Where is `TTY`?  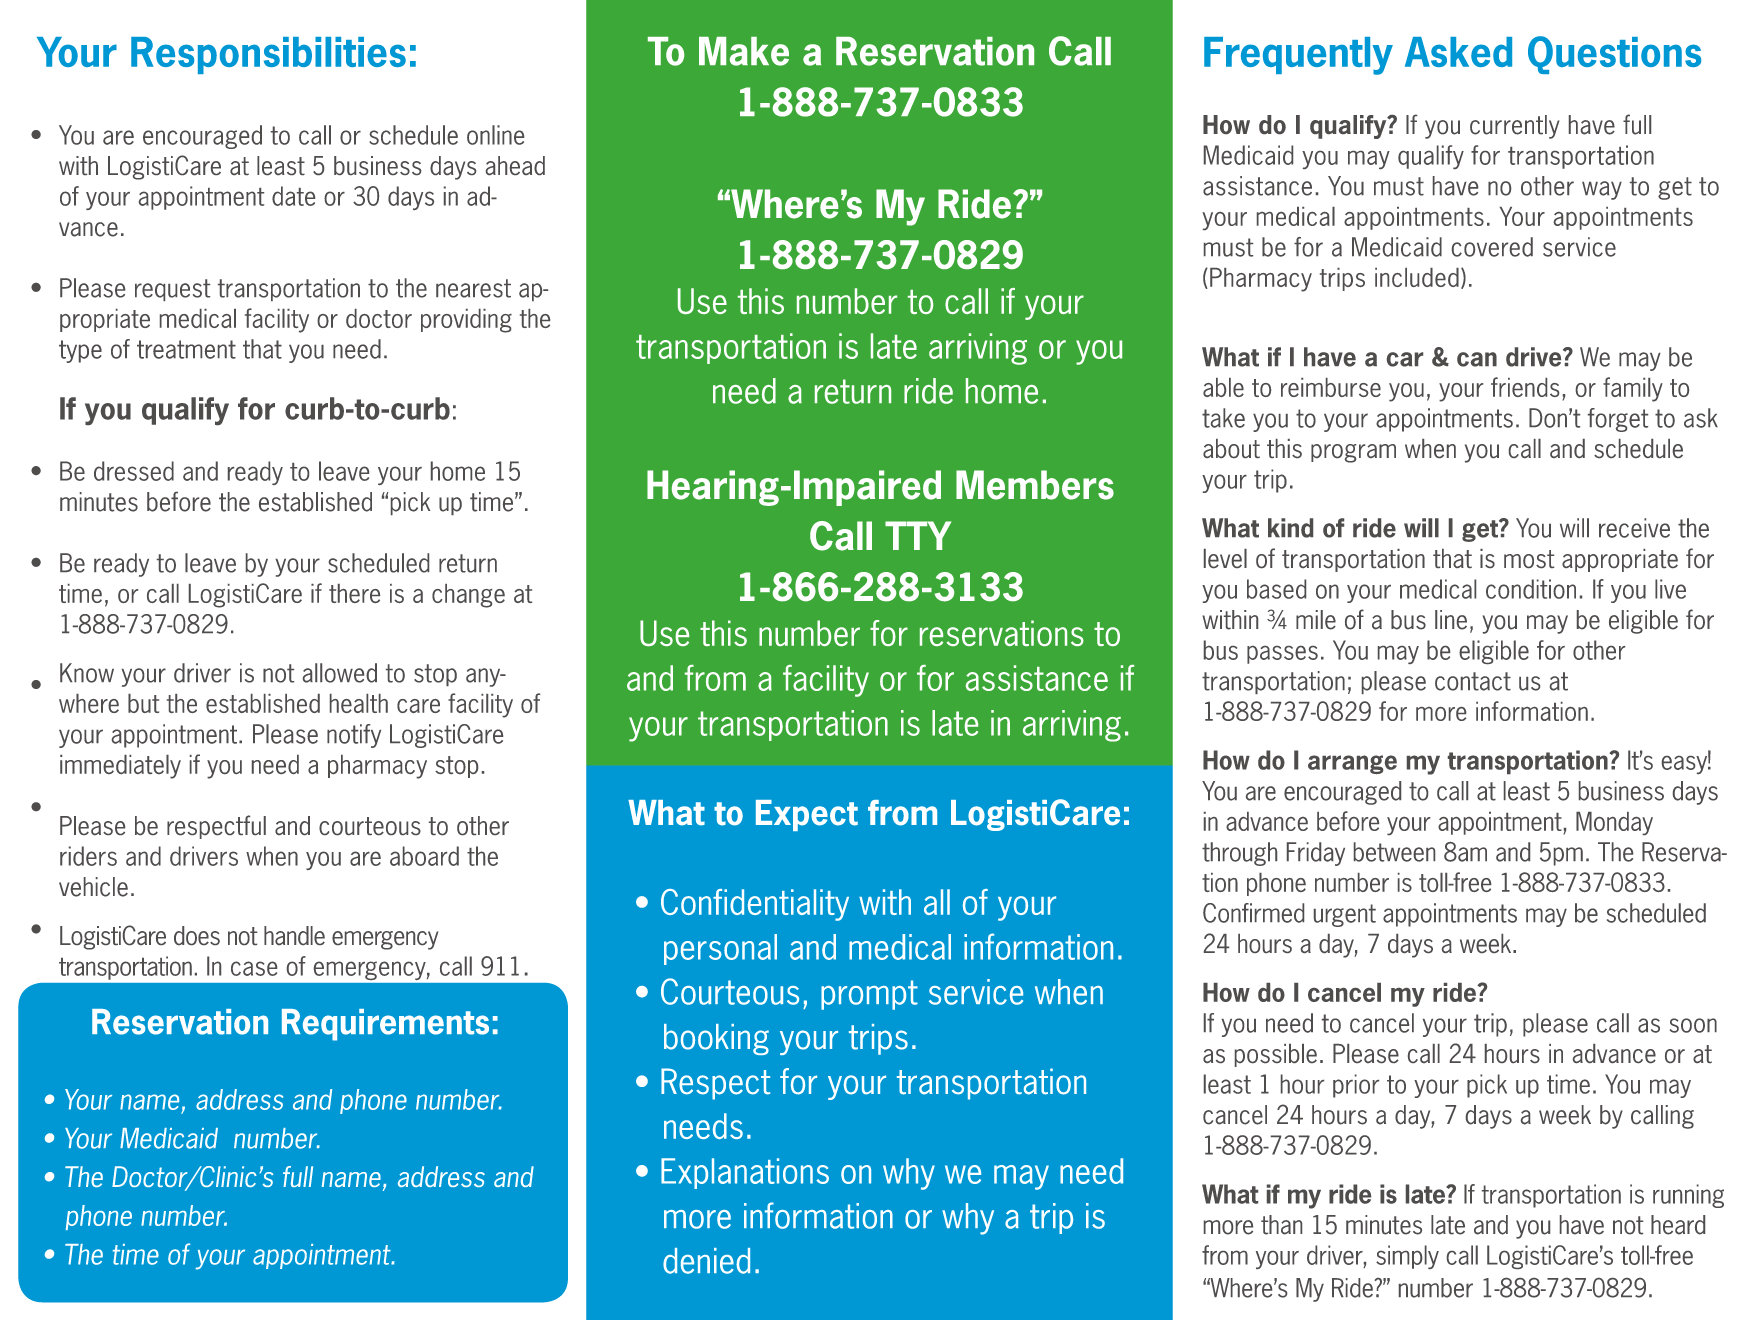 TTY is located at coordinates (918, 535).
